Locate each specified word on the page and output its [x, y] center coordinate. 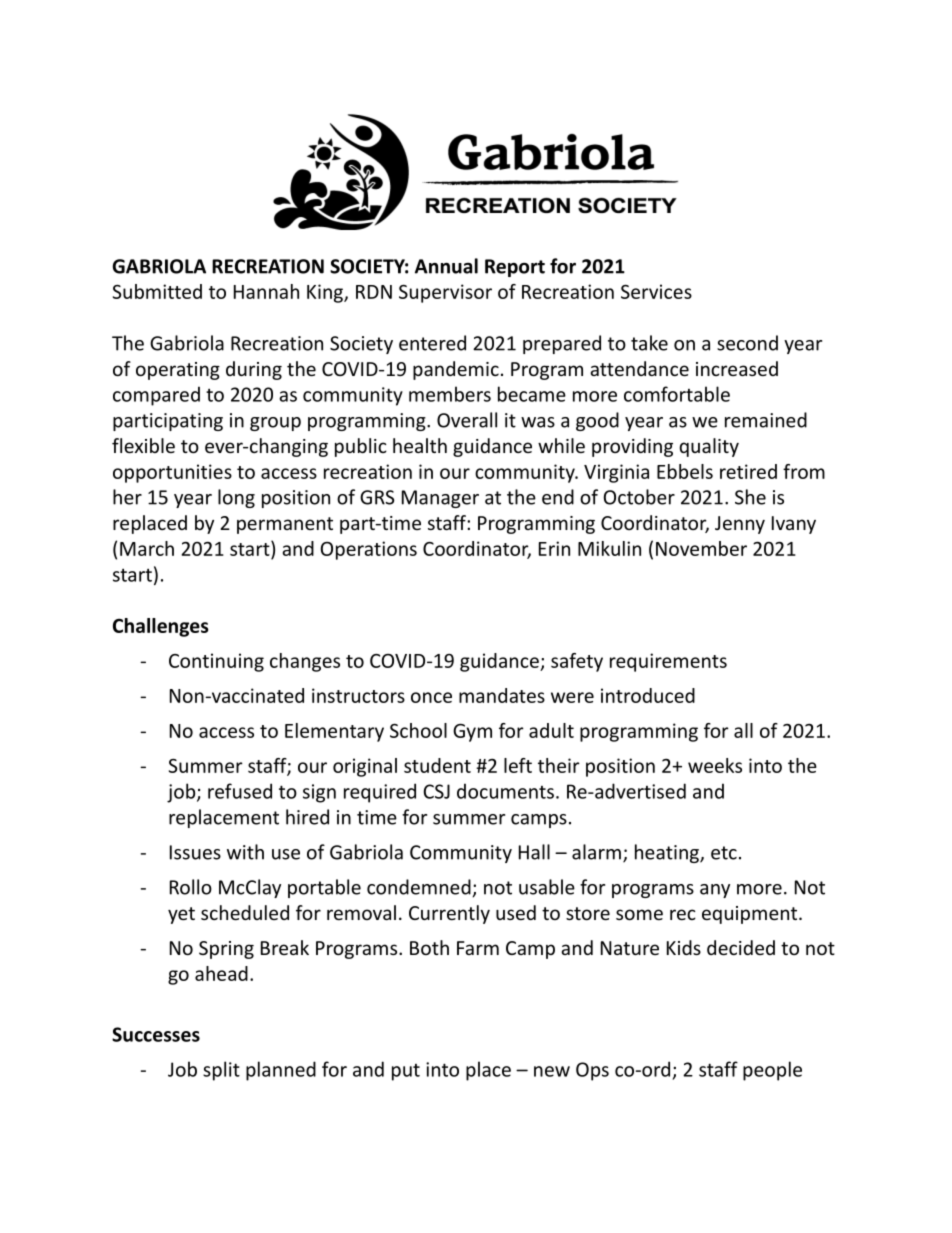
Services [656, 291]
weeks [715, 765]
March [147, 548]
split [221, 1071]
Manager [440, 499]
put [406, 1072]
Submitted [157, 291]
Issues [195, 852]
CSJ [436, 791]
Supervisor [445, 293]
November [701, 548]
